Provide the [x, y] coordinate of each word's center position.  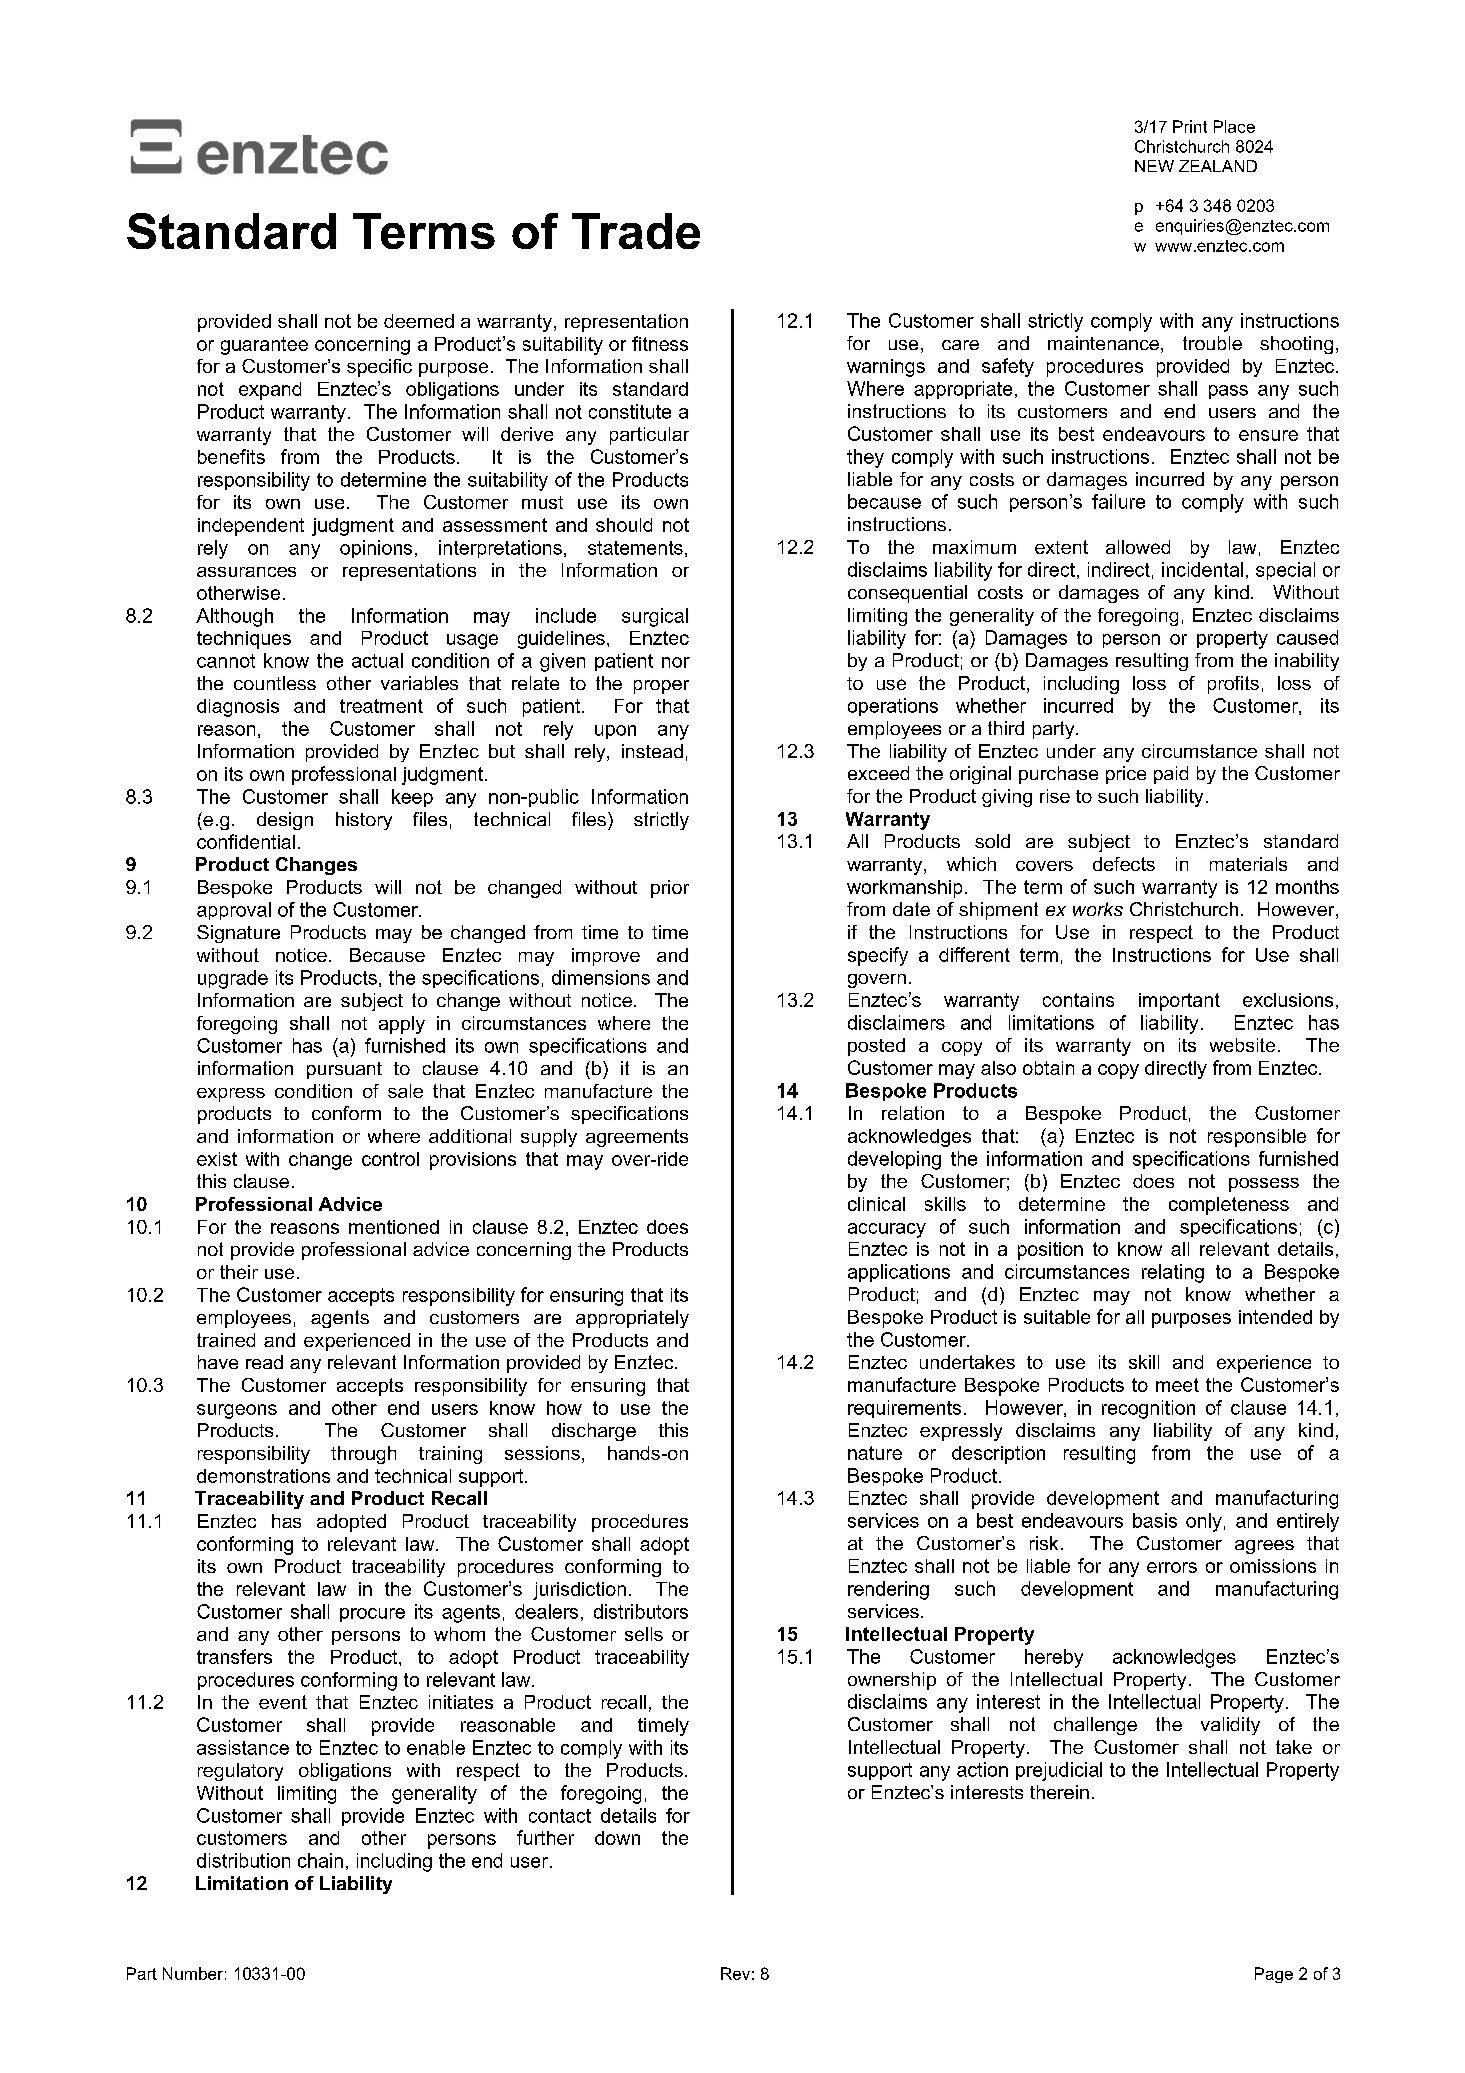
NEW [1154, 166]
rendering [888, 1590]
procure [372, 1615]
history [364, 821]
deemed [419, 321]
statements [635, 548]
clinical [876, 1204]
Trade [636, 231]
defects [1124, 864]
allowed [1138, 547]
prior [670, 889]
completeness [1229, 1206]
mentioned [394, 1227]
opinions [376, 549]
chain [320, 1860]
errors [1172, 1567]
